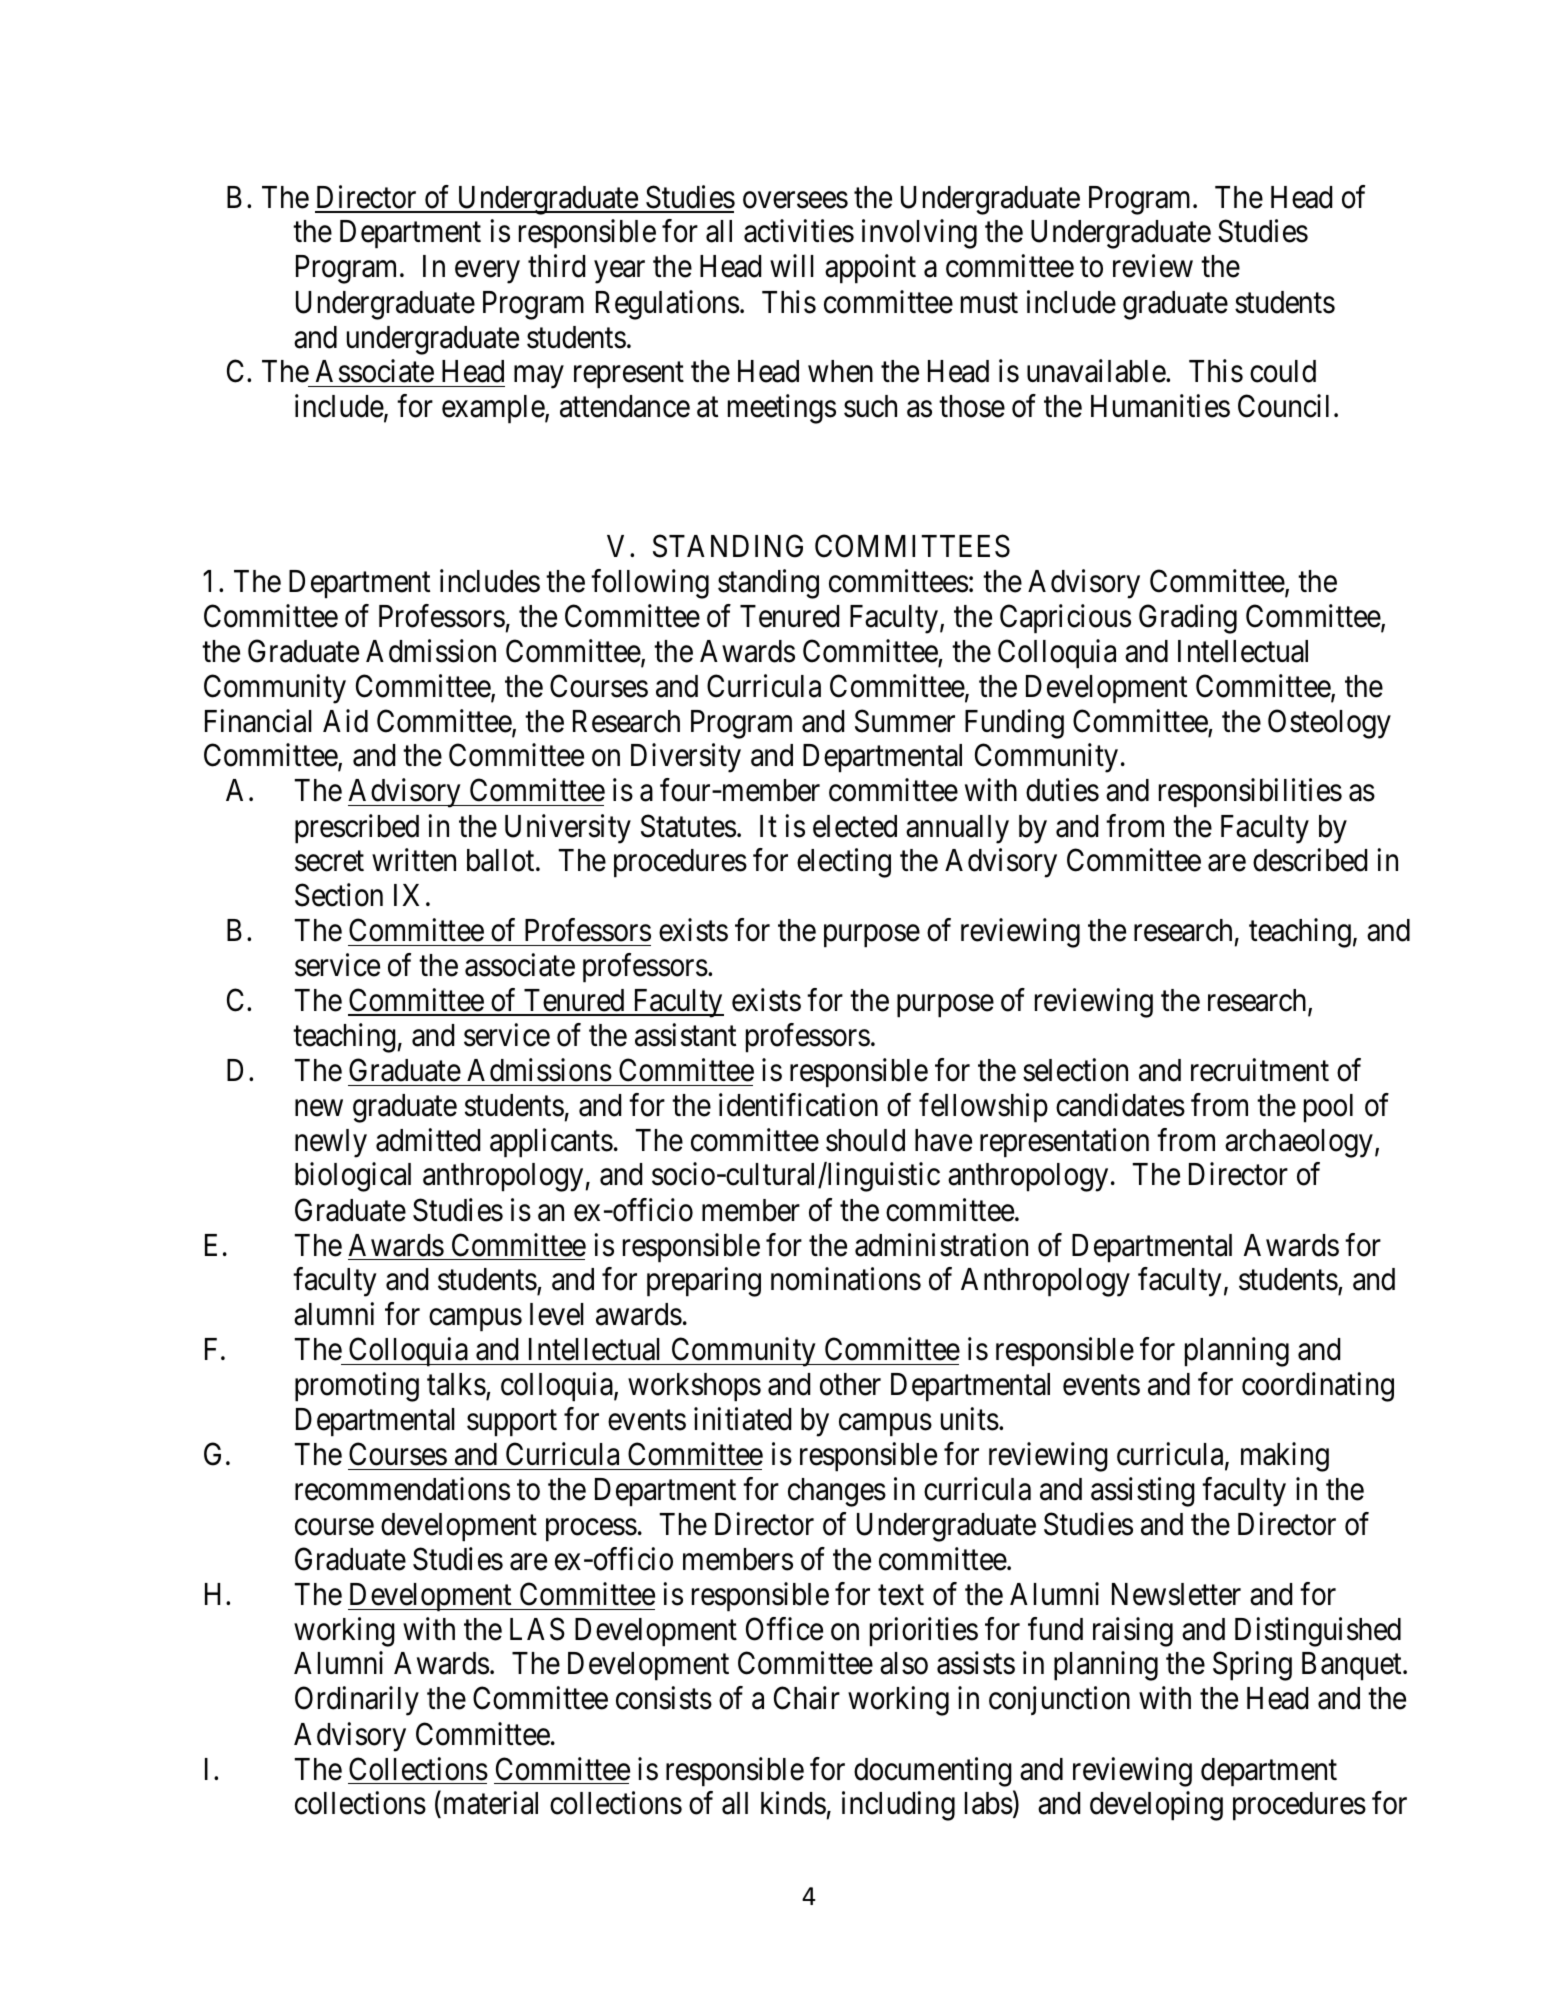 This image has width=1549, height=2004. What do you see at coordinates (357, 1387) in the image?
I see `promoting` at bounding box center [357, 1387].
